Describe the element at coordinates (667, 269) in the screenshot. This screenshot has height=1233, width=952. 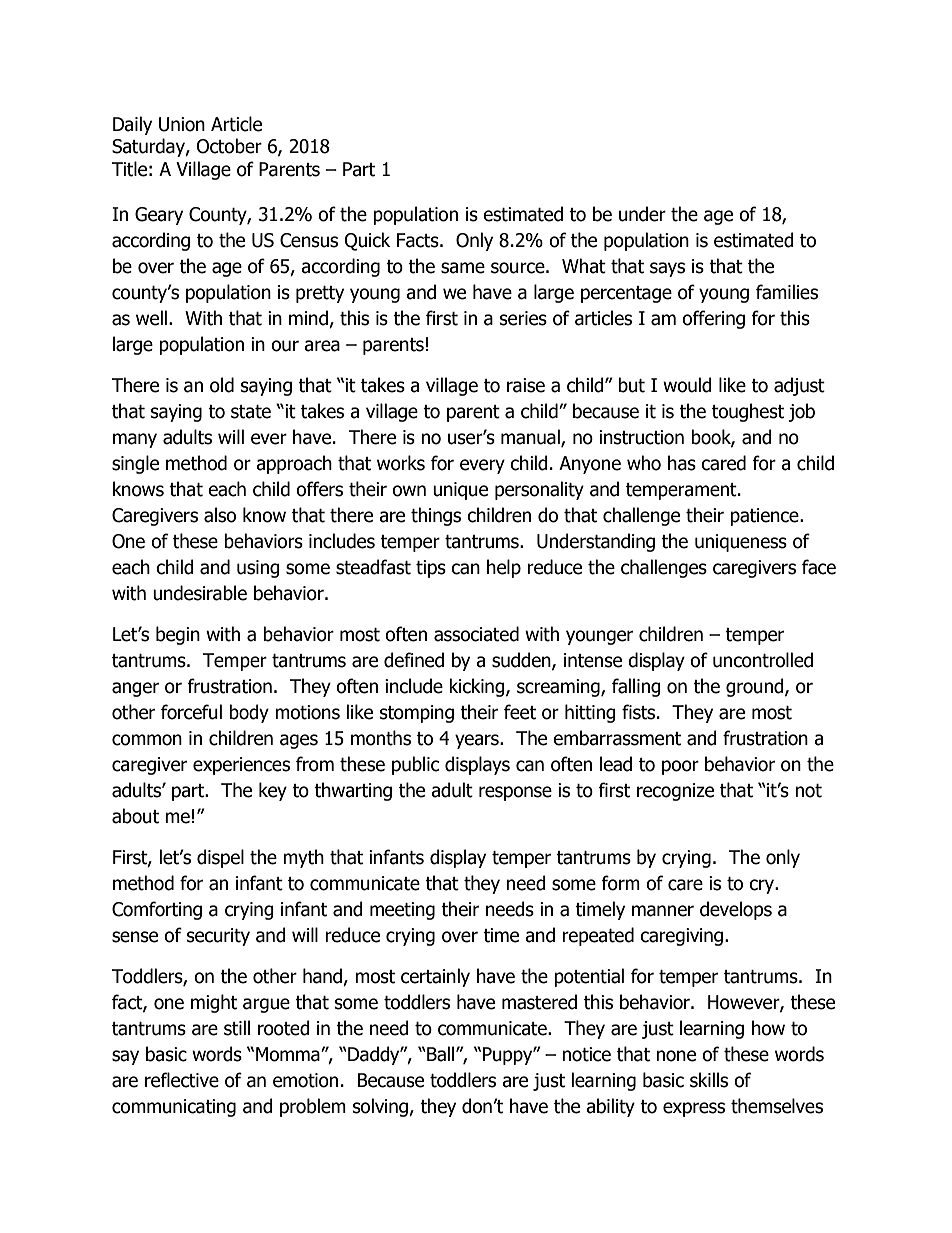
I see `says` at that location.
